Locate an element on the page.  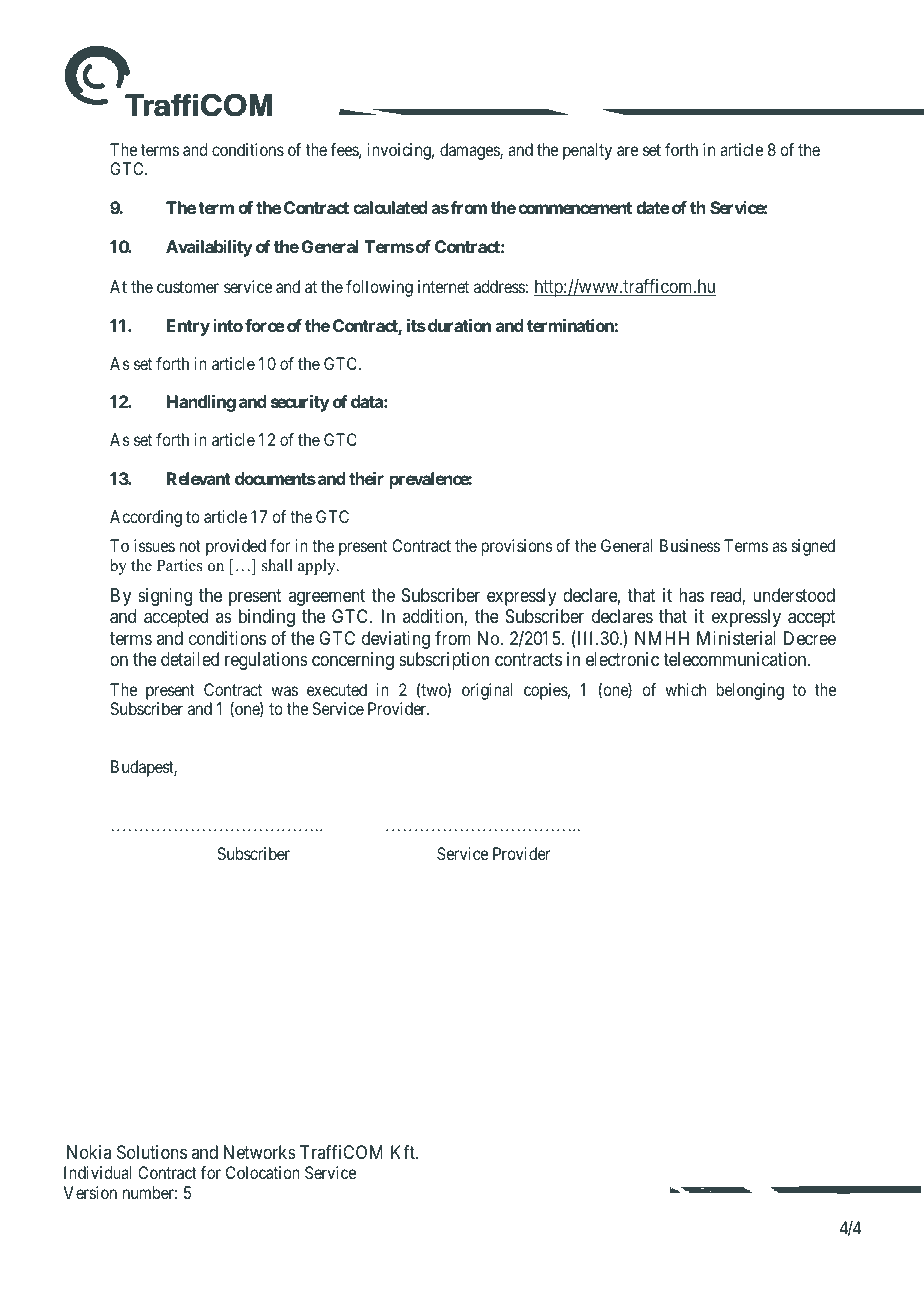
Networks is located at coordinates (260, 1152).
